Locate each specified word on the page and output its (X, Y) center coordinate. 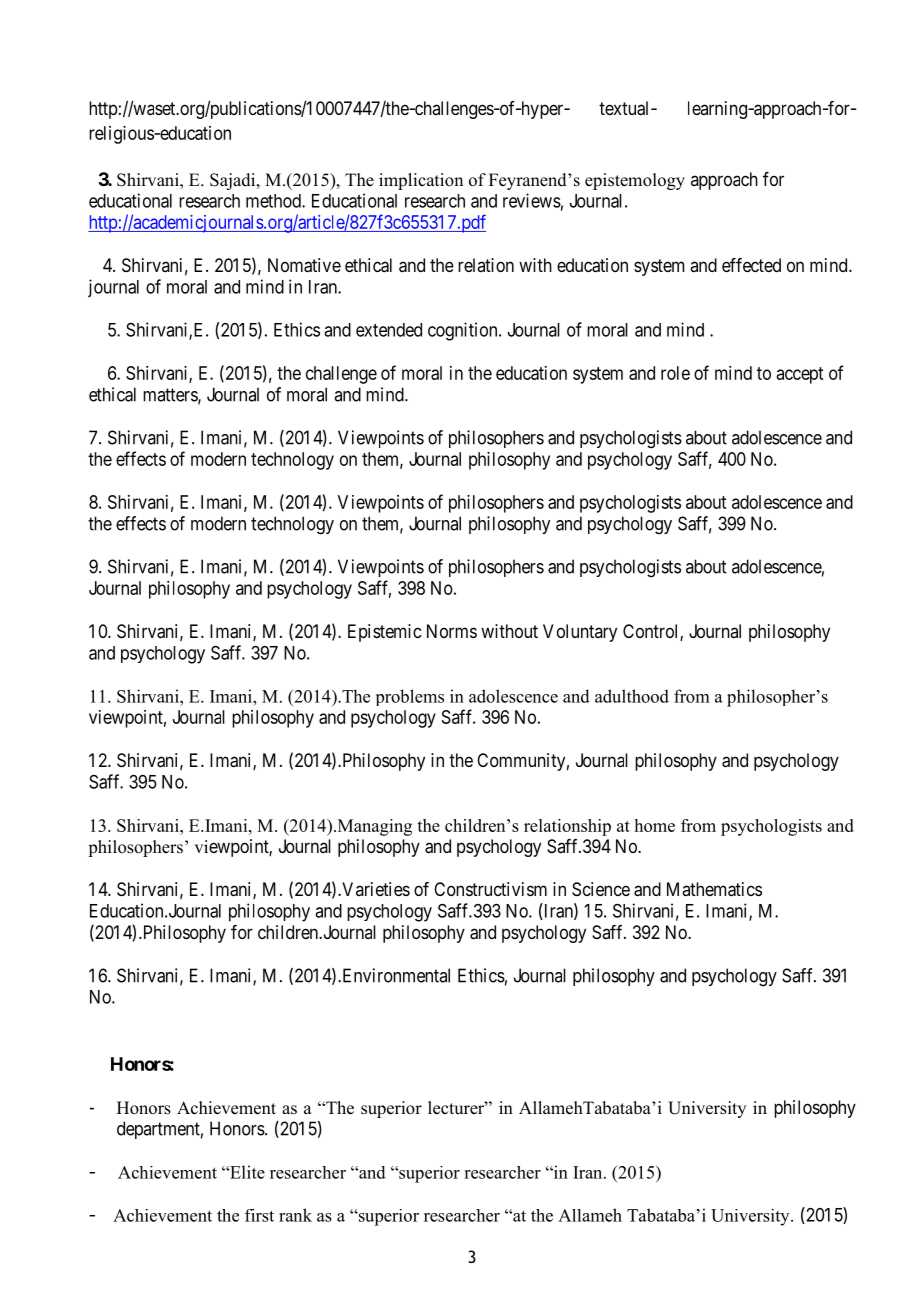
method (274, 201)
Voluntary (580, 633)
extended (389, 330)
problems (410, 697)
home (655, 825)
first (259, 1215)
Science (601, 889)
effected (751, 265)
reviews (532, 200)
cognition (464, 331)
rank (295, 1215)
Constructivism (490, 889)
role (675, 373)
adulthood (632, 696)
